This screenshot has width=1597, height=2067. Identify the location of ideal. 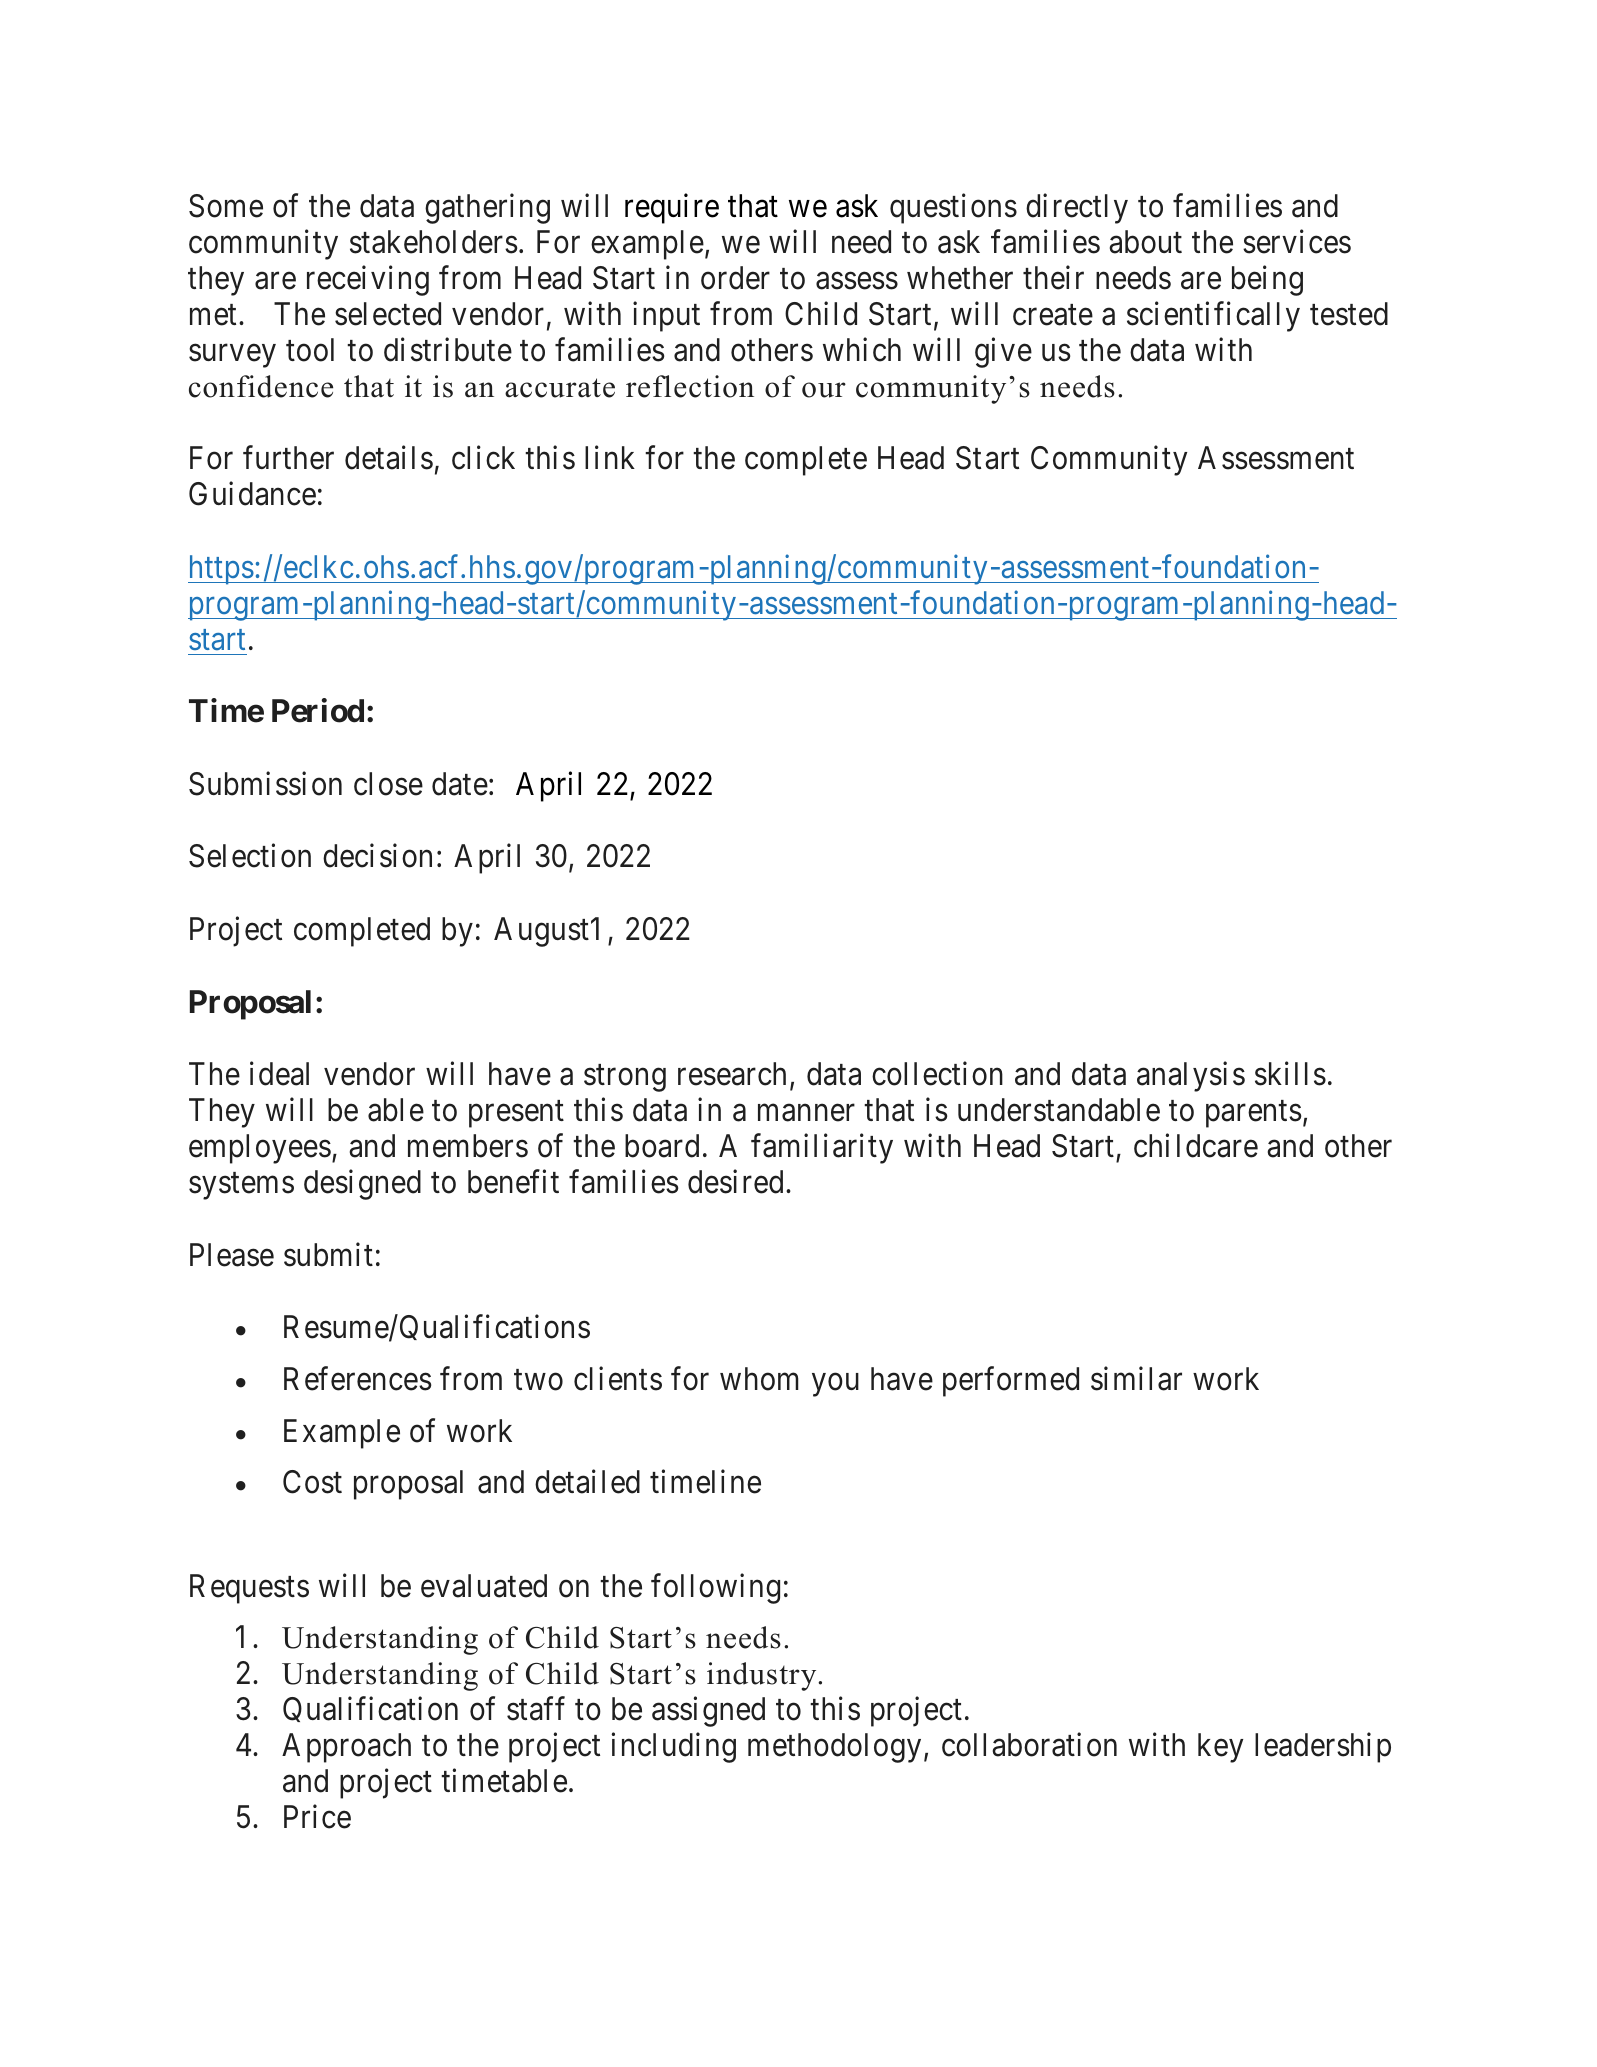
(279, 1074).
